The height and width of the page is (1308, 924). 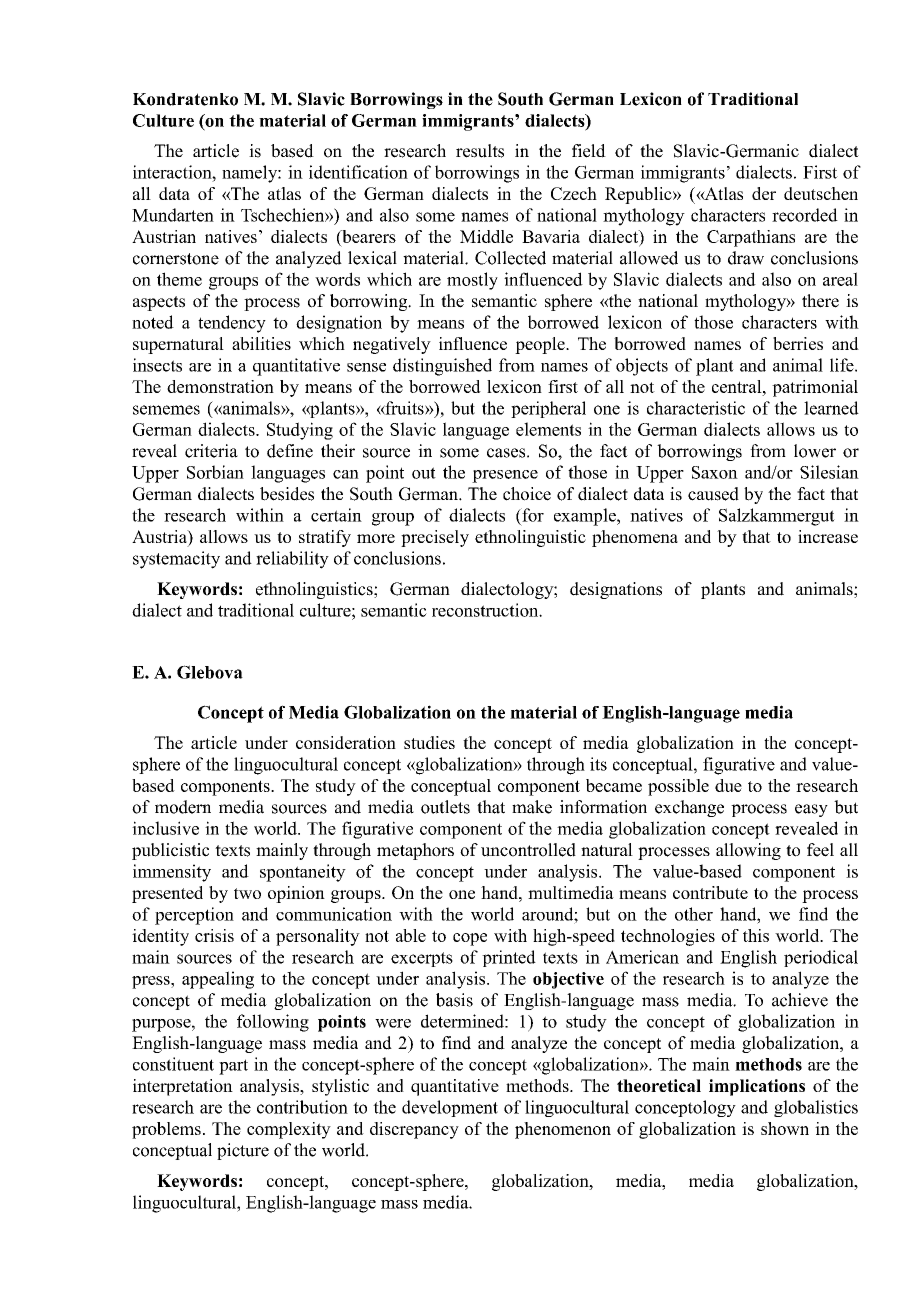 What do you see at coordinates (828, 536) in the page?
I see `increase` at bounding box center [828, 536].
